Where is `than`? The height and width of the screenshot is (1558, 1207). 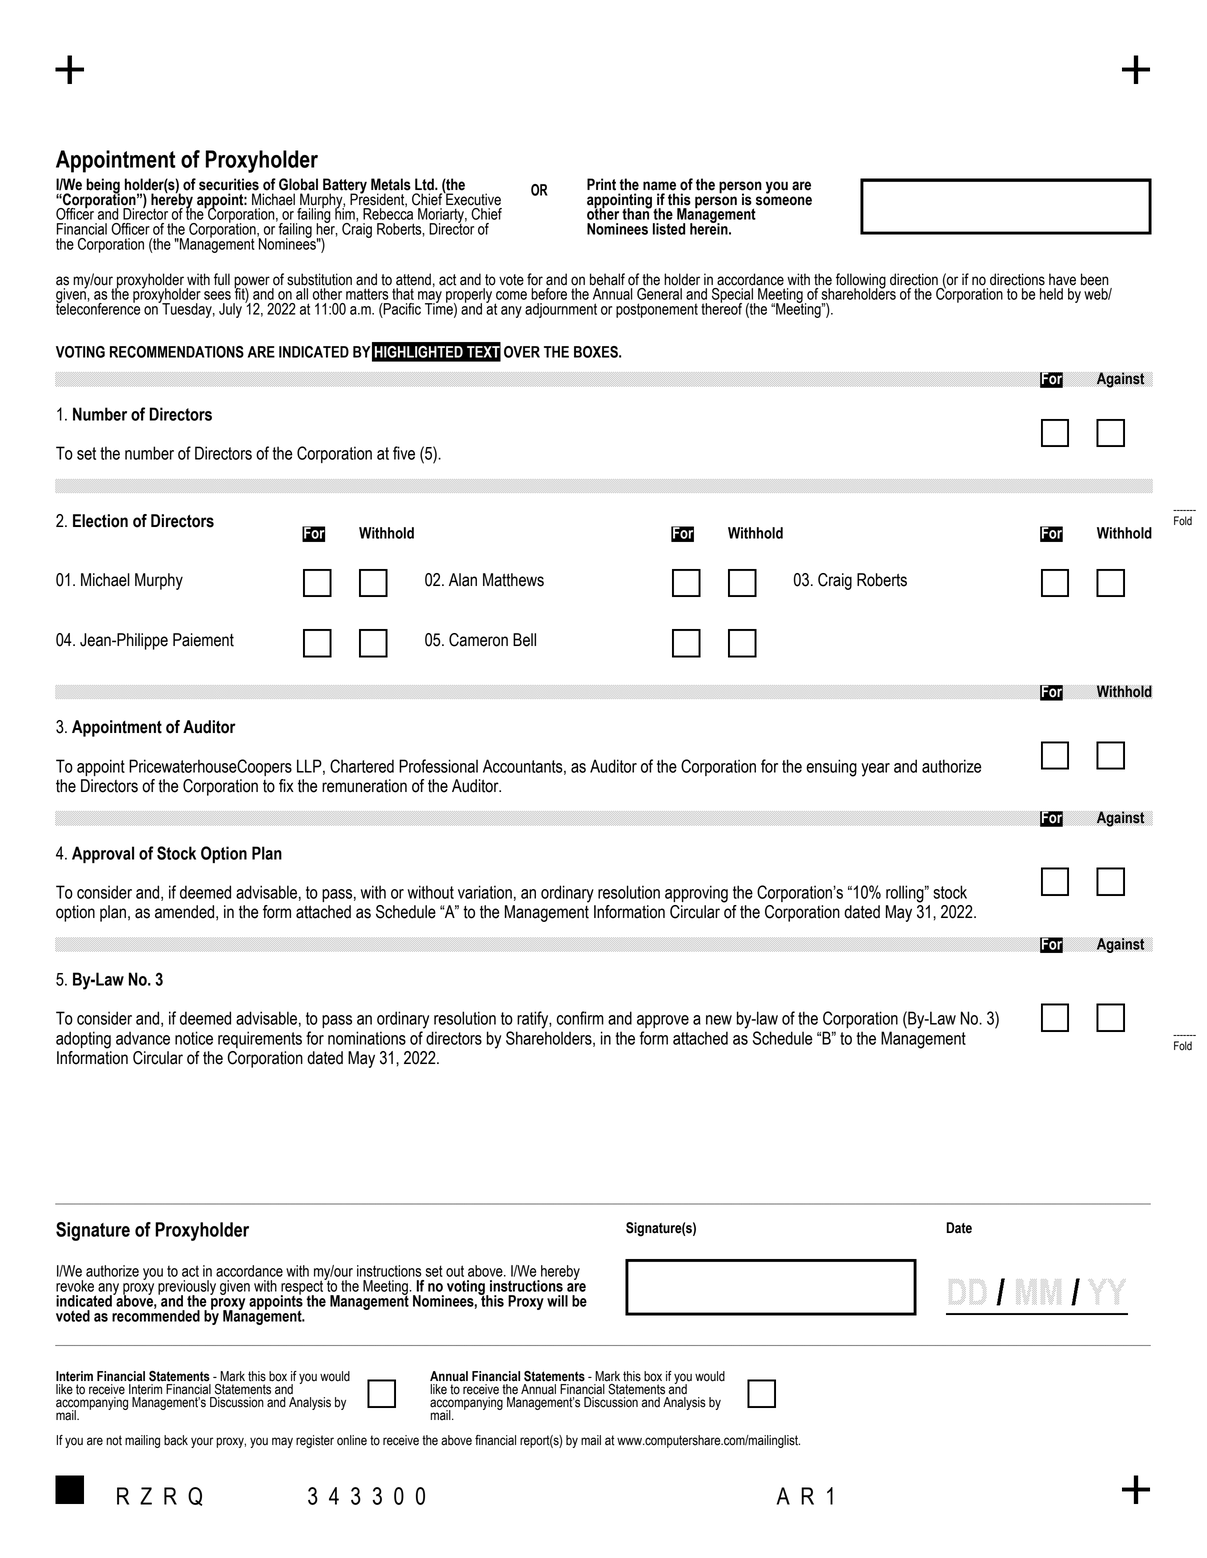 than is located at coordinates (637, 213).
